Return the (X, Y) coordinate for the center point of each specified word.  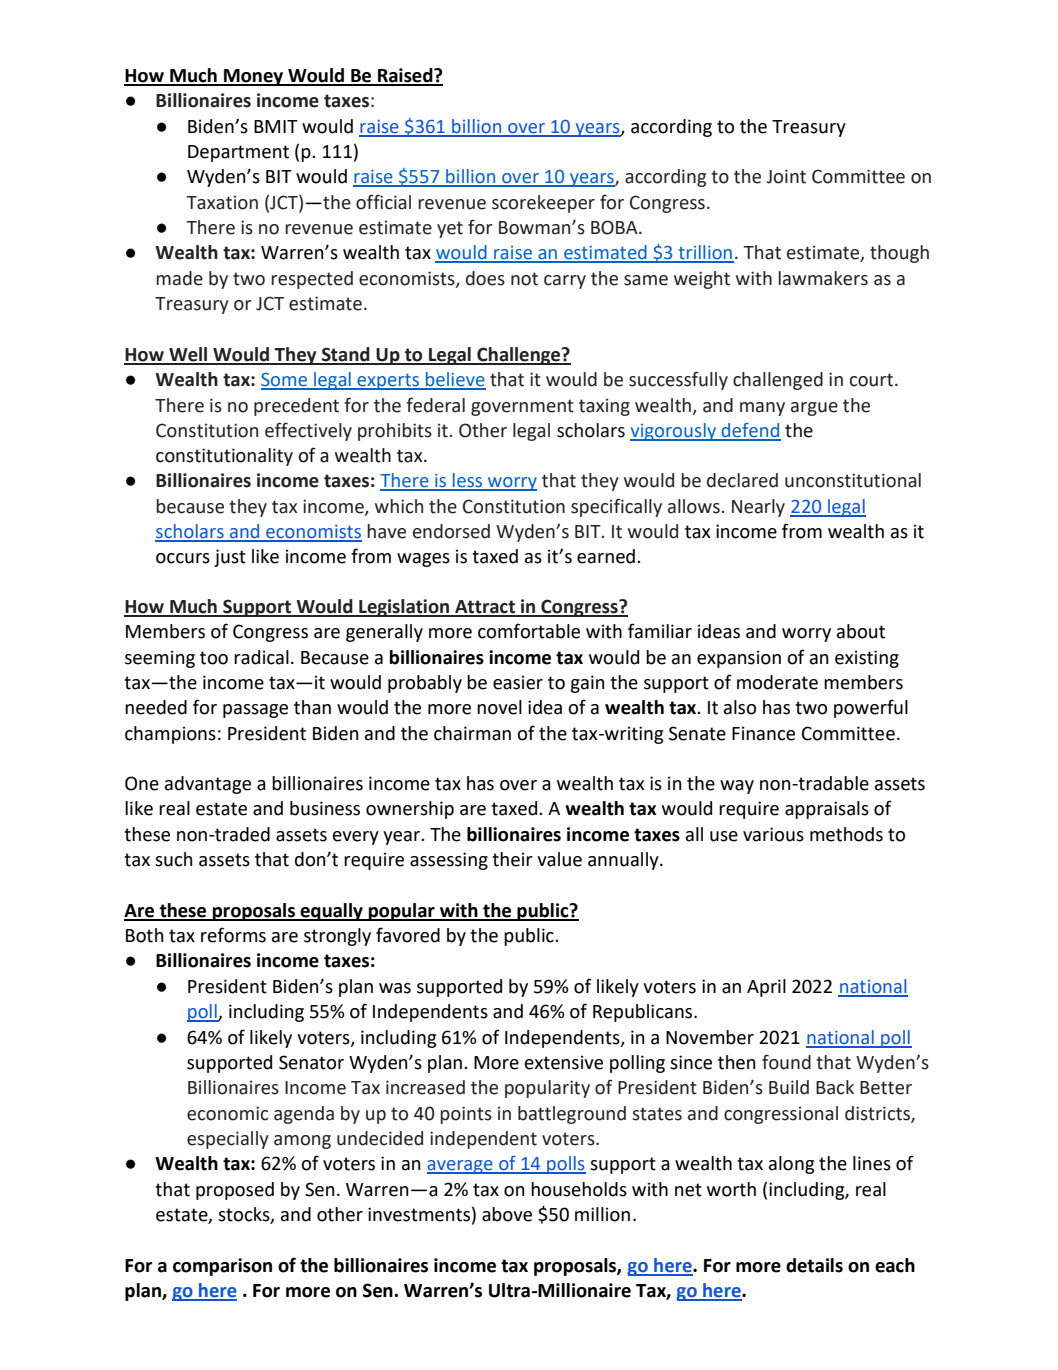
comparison (222, 1267)
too (214, 658)
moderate (777, 682)
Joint (786, 176)
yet (450, 229)
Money (254, 77)
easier (518, 682)
